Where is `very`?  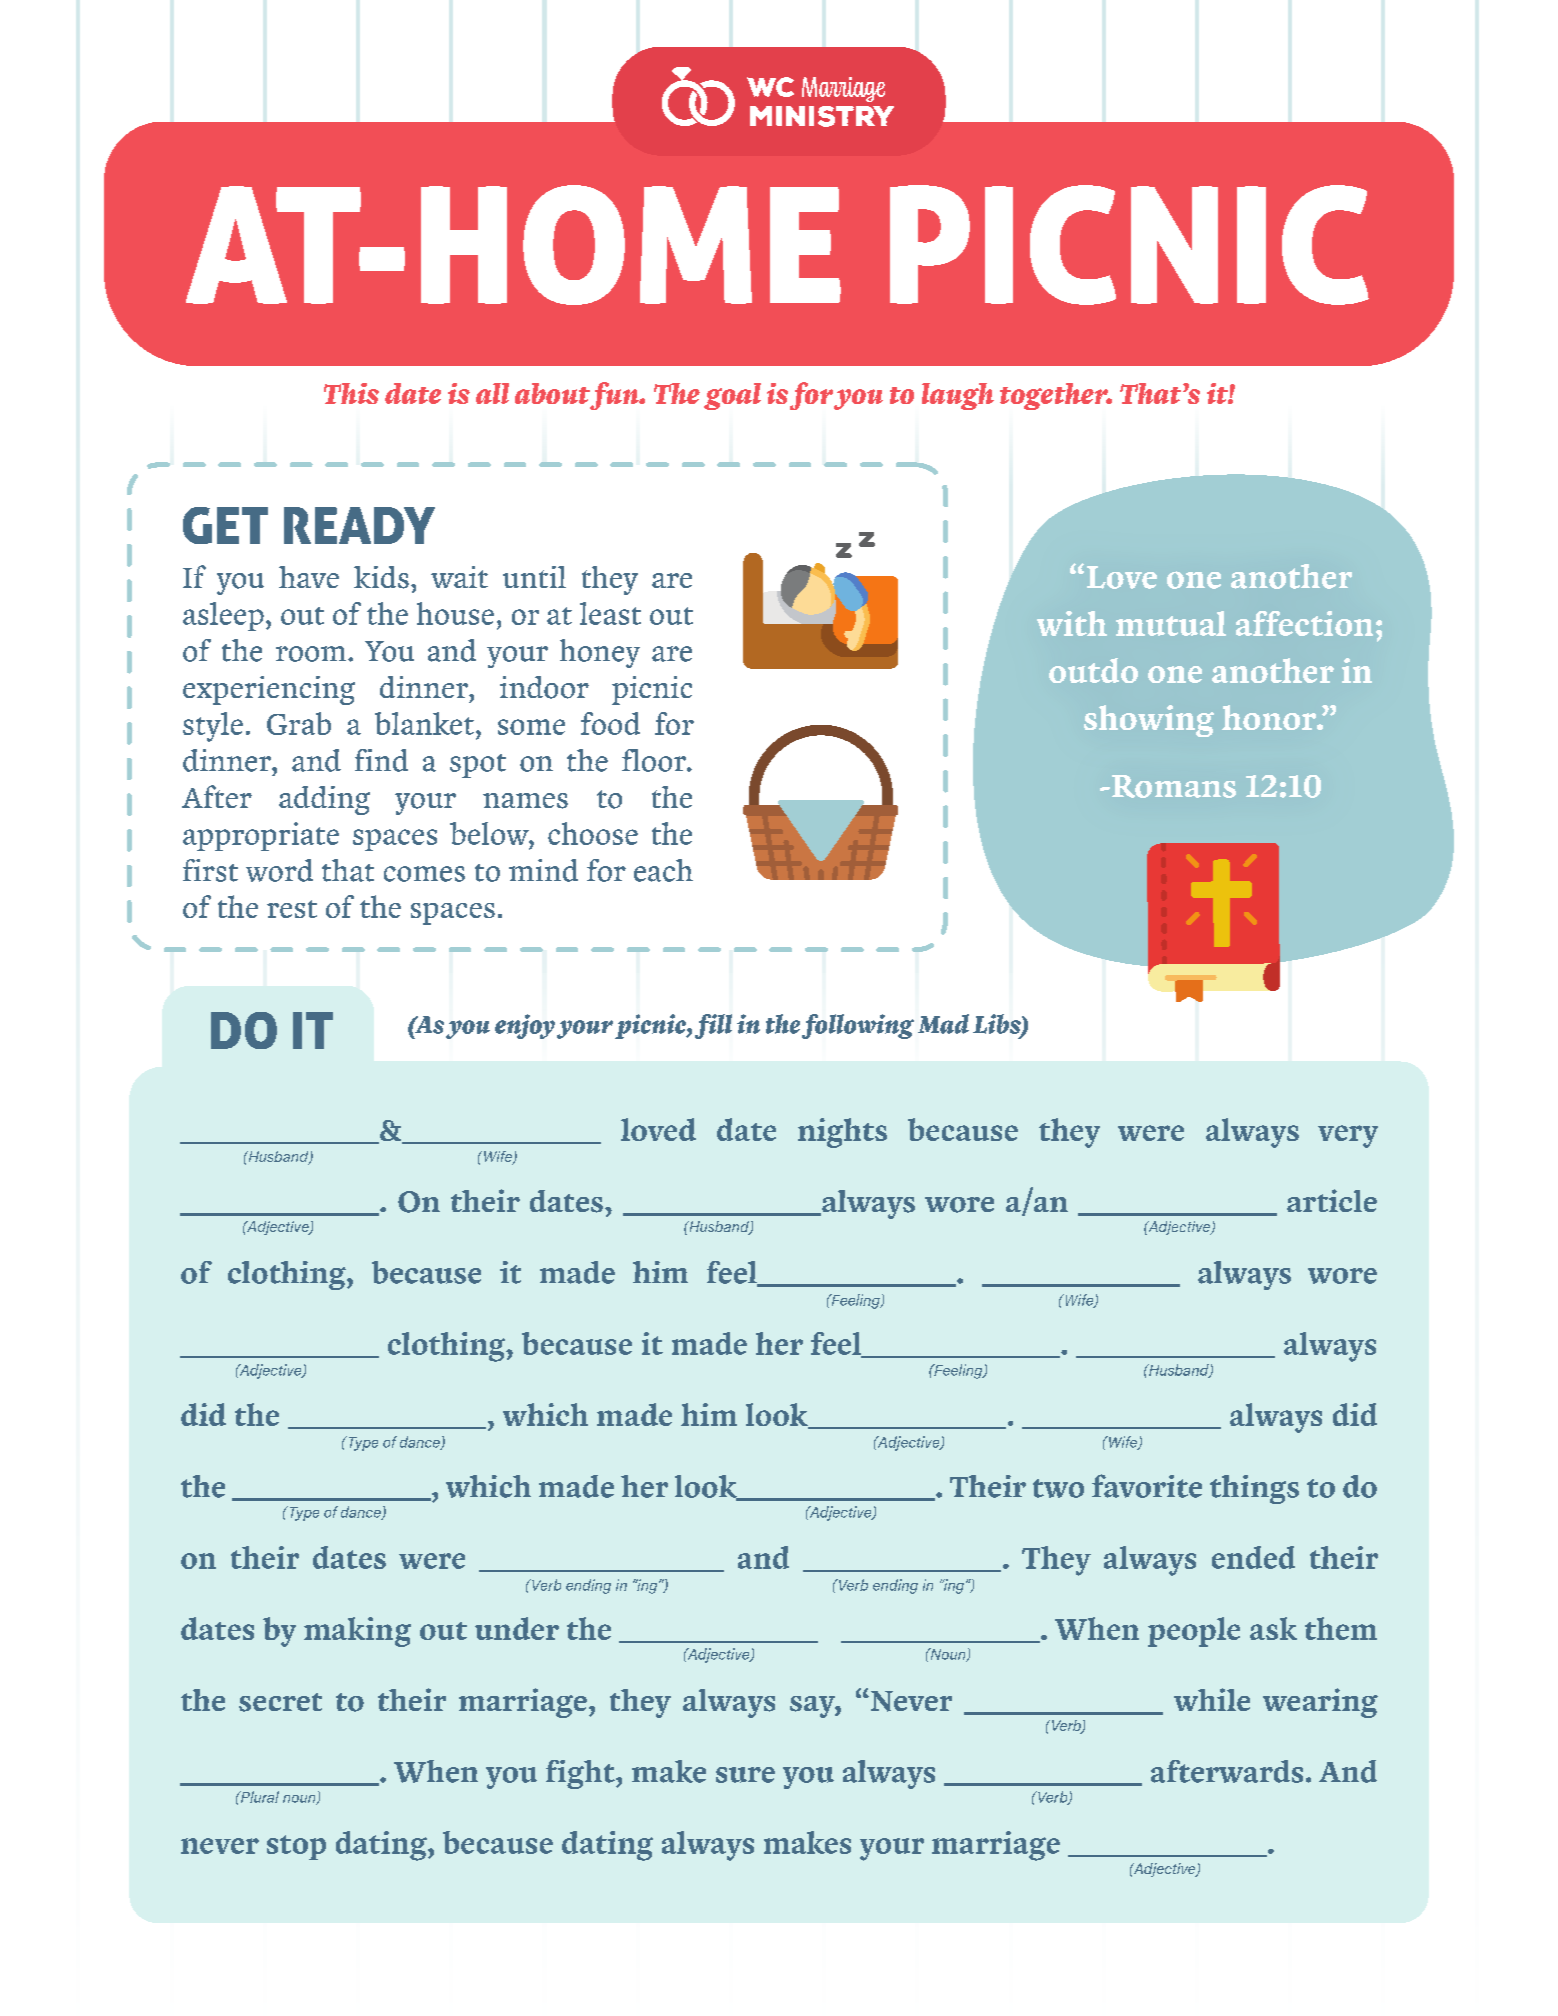 very is located at coordinates (1348, 1136).
